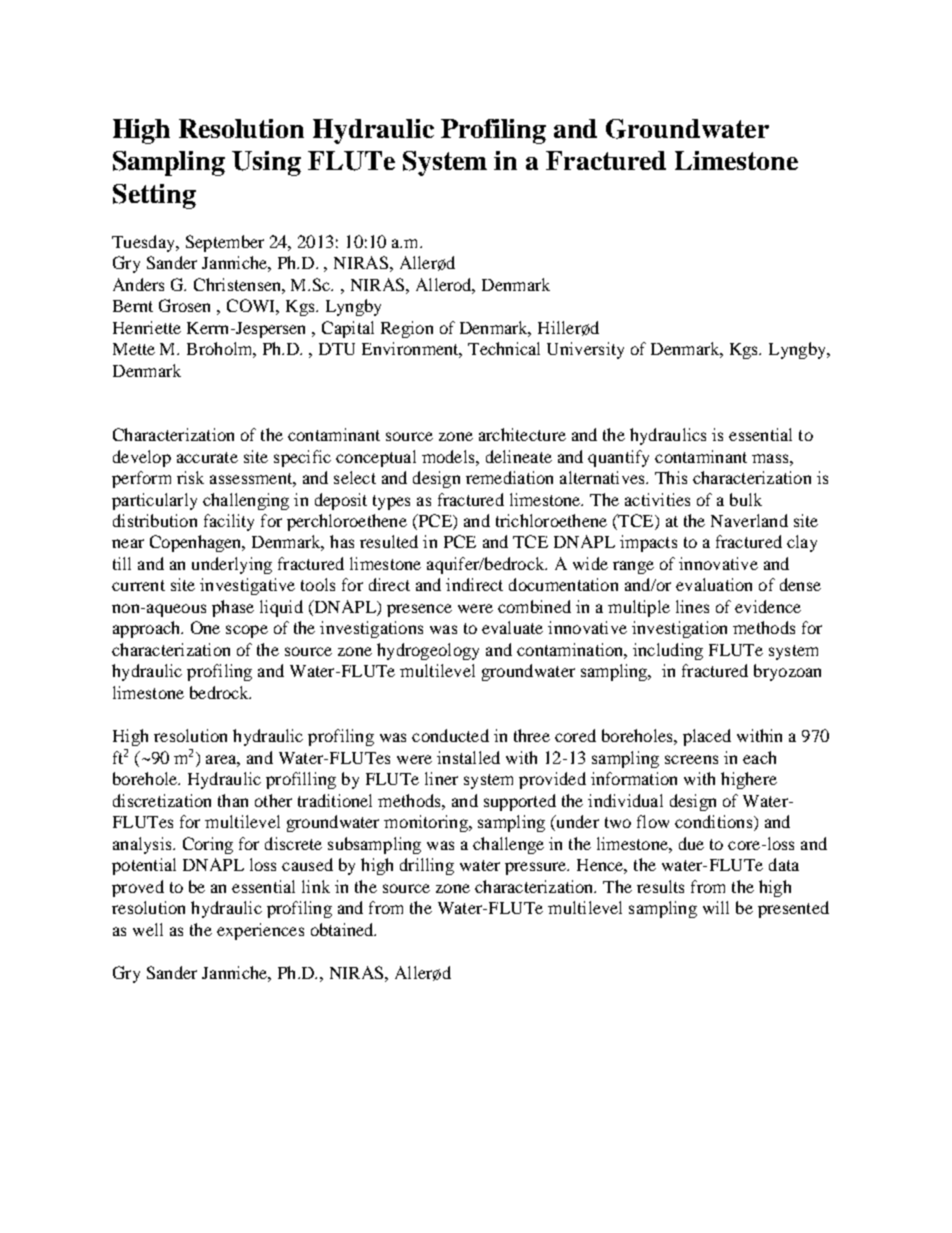 Image resolution: width=952 pixels, height=1233 pixels. Describe the element at coordinates (389, 541) in the document. I see `resulted` at that location.
